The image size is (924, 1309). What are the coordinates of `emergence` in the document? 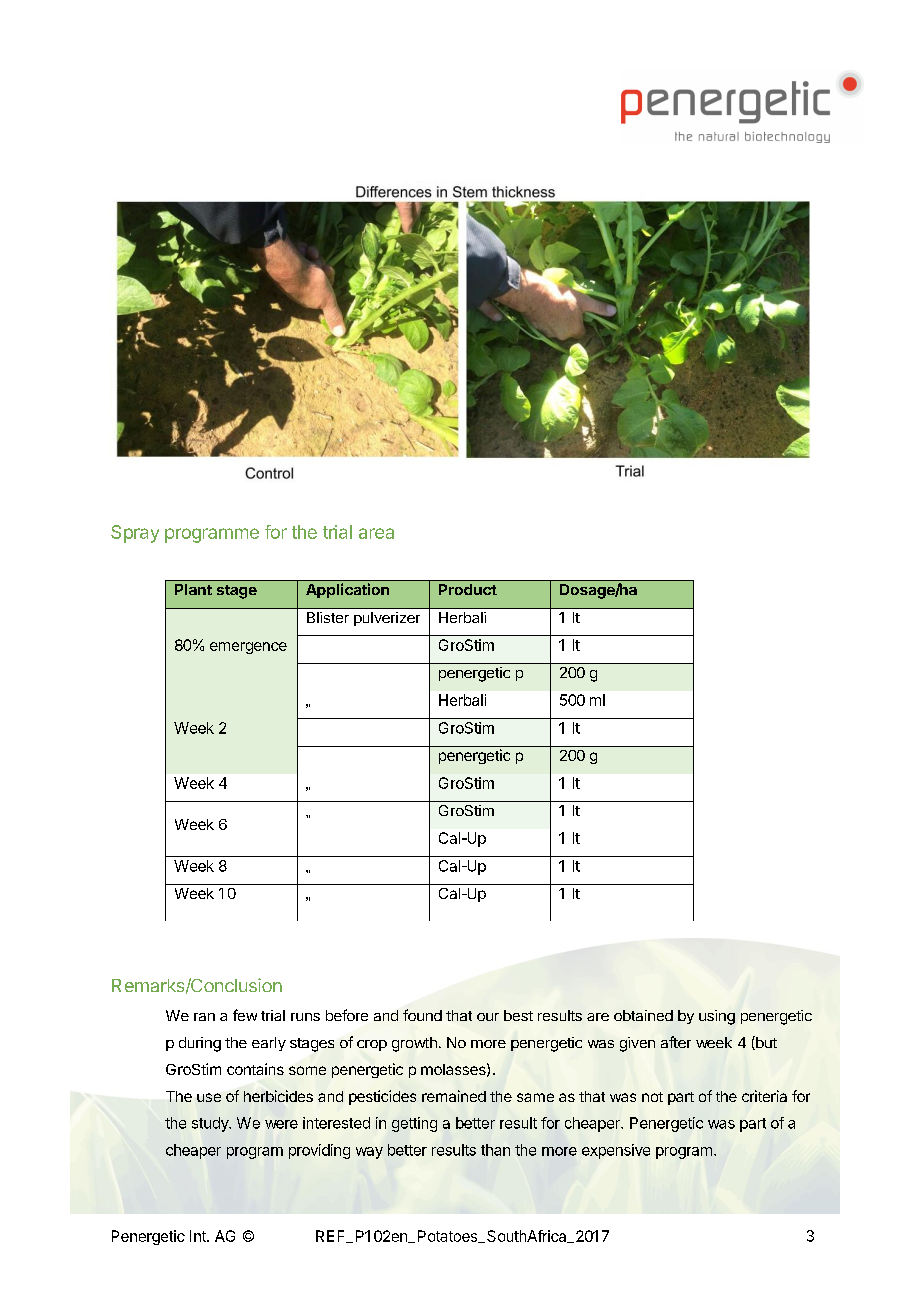 It's located at (248, 648).
